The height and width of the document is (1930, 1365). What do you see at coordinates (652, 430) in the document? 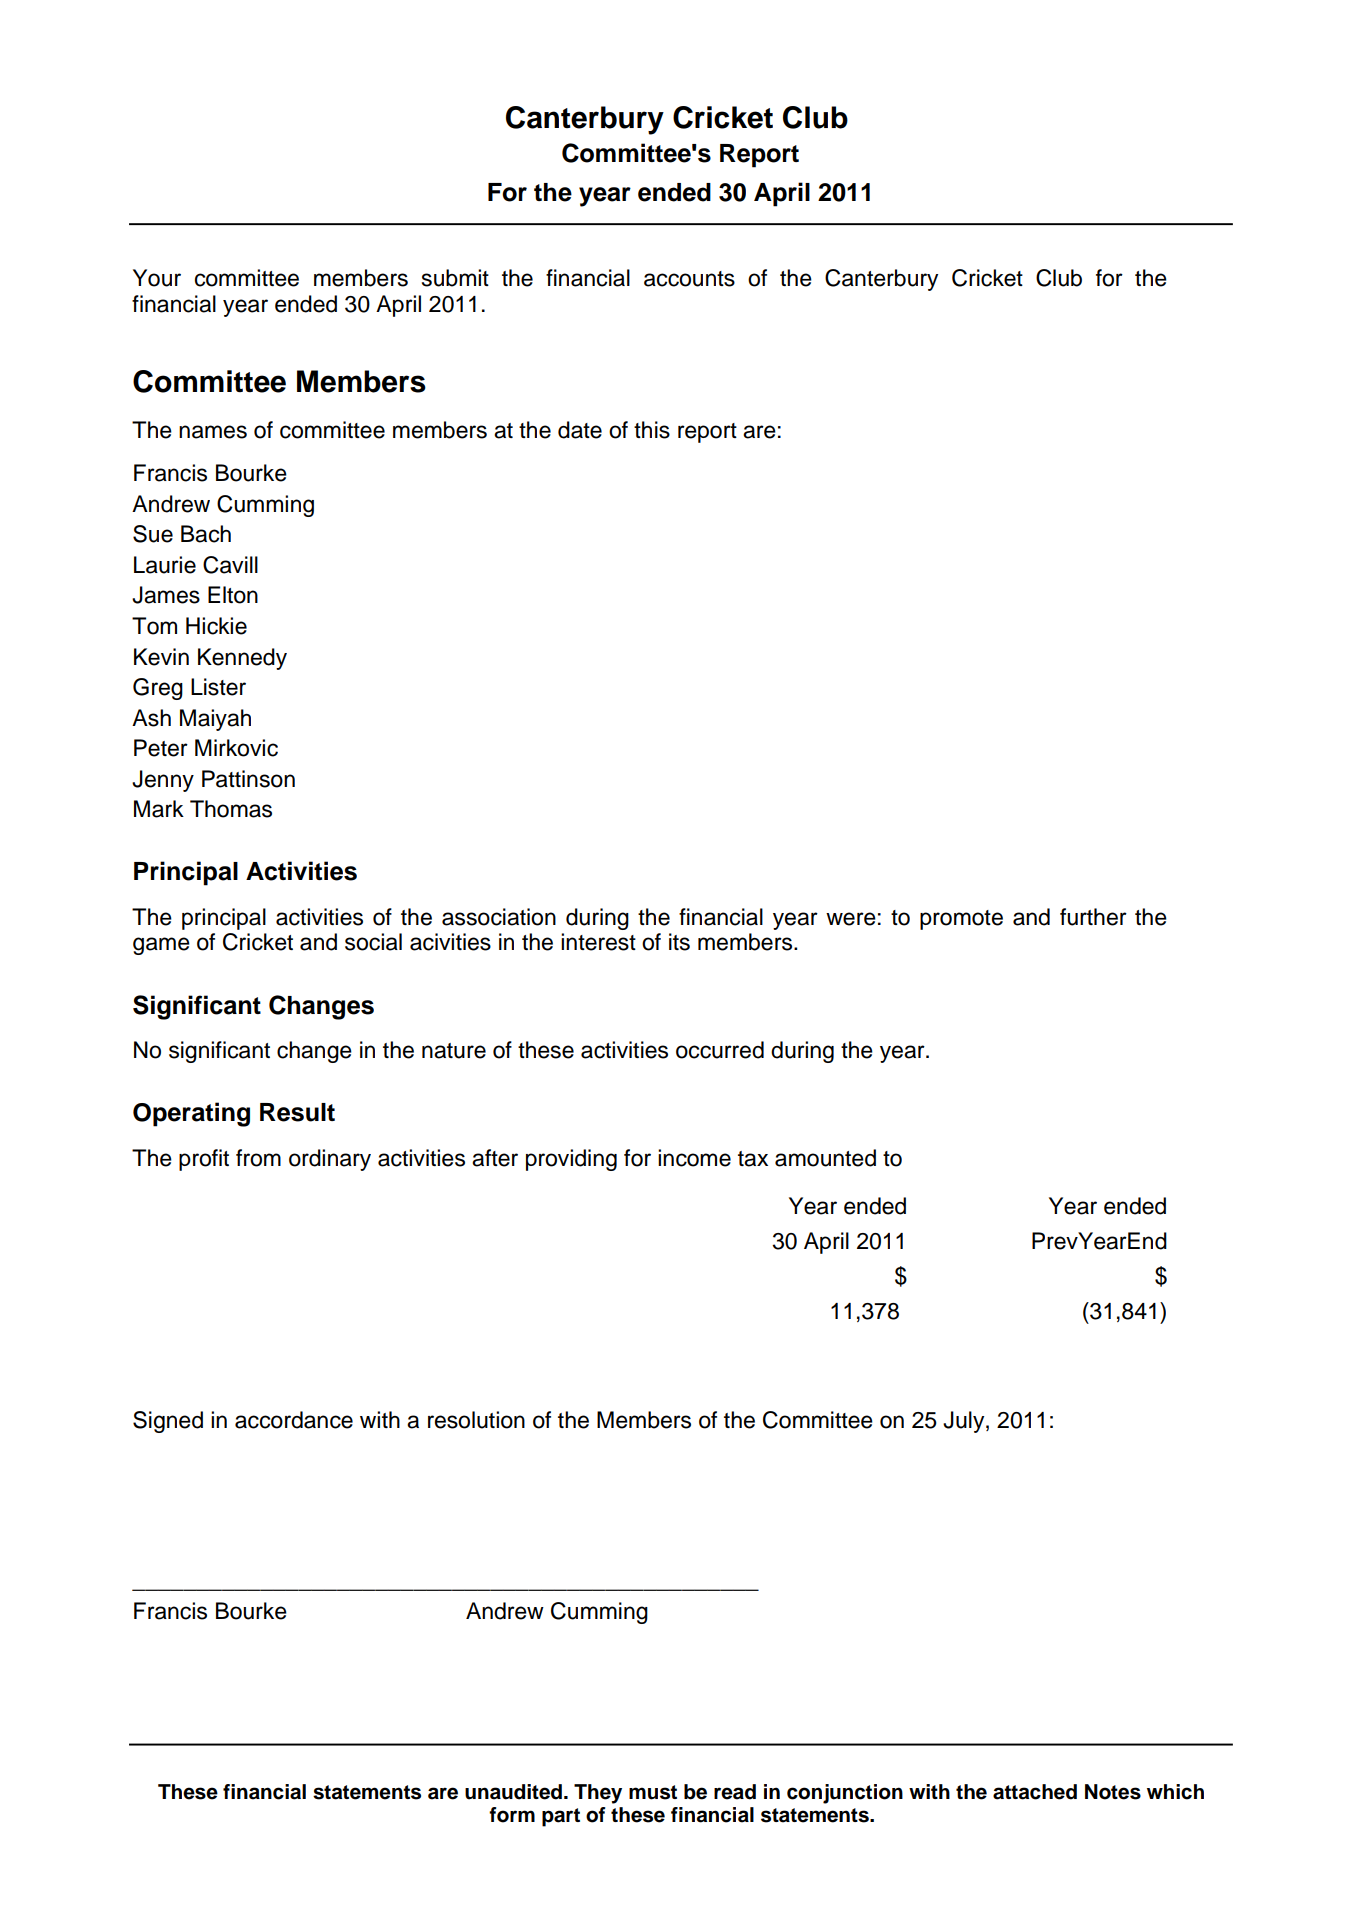
I see `this` at bounding box center [652, 430].
